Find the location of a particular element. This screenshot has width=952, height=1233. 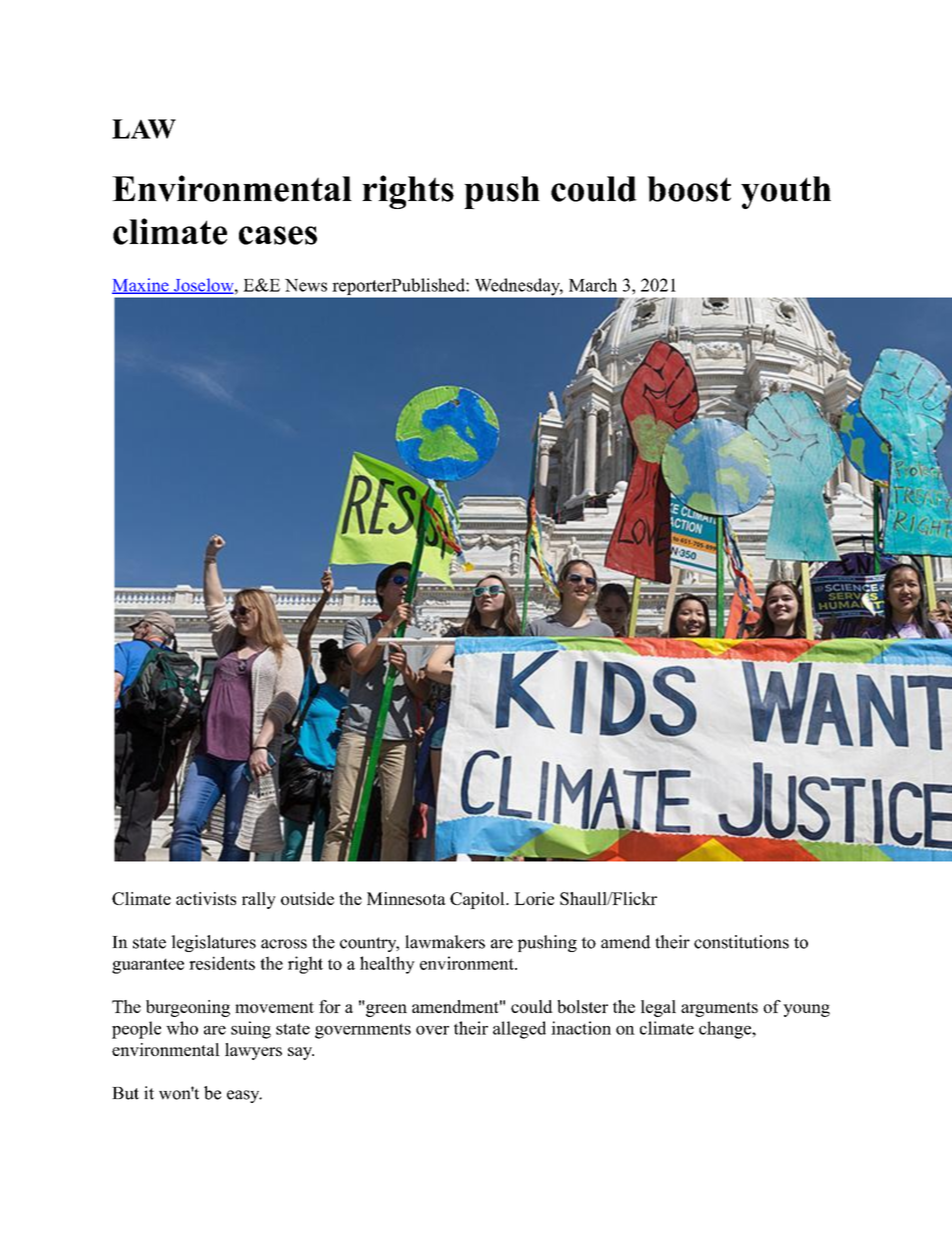

Capitol is located at coordinates (478, 900).
